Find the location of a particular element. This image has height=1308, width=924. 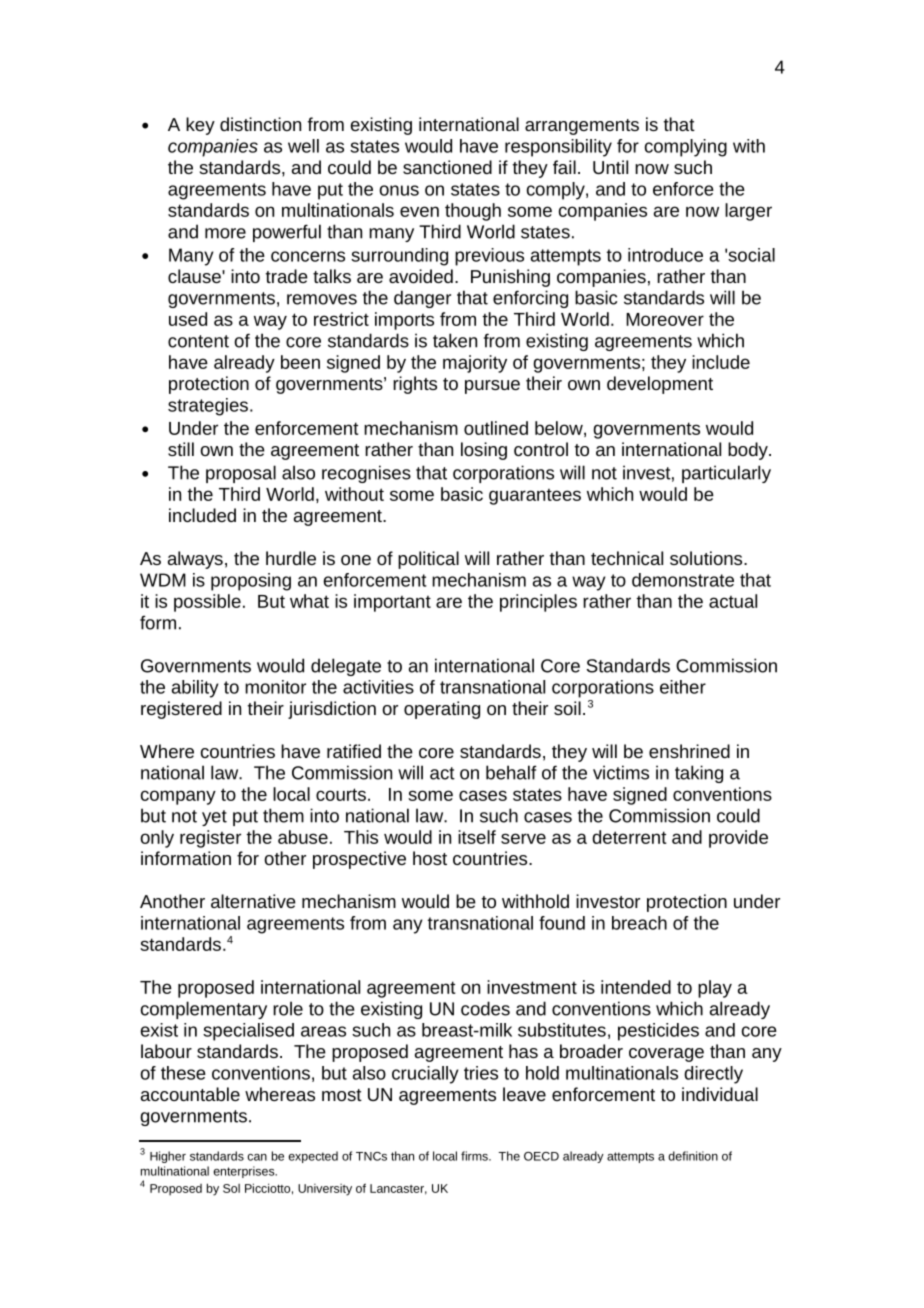

sanctioned is located at coordinates (447, 167).
